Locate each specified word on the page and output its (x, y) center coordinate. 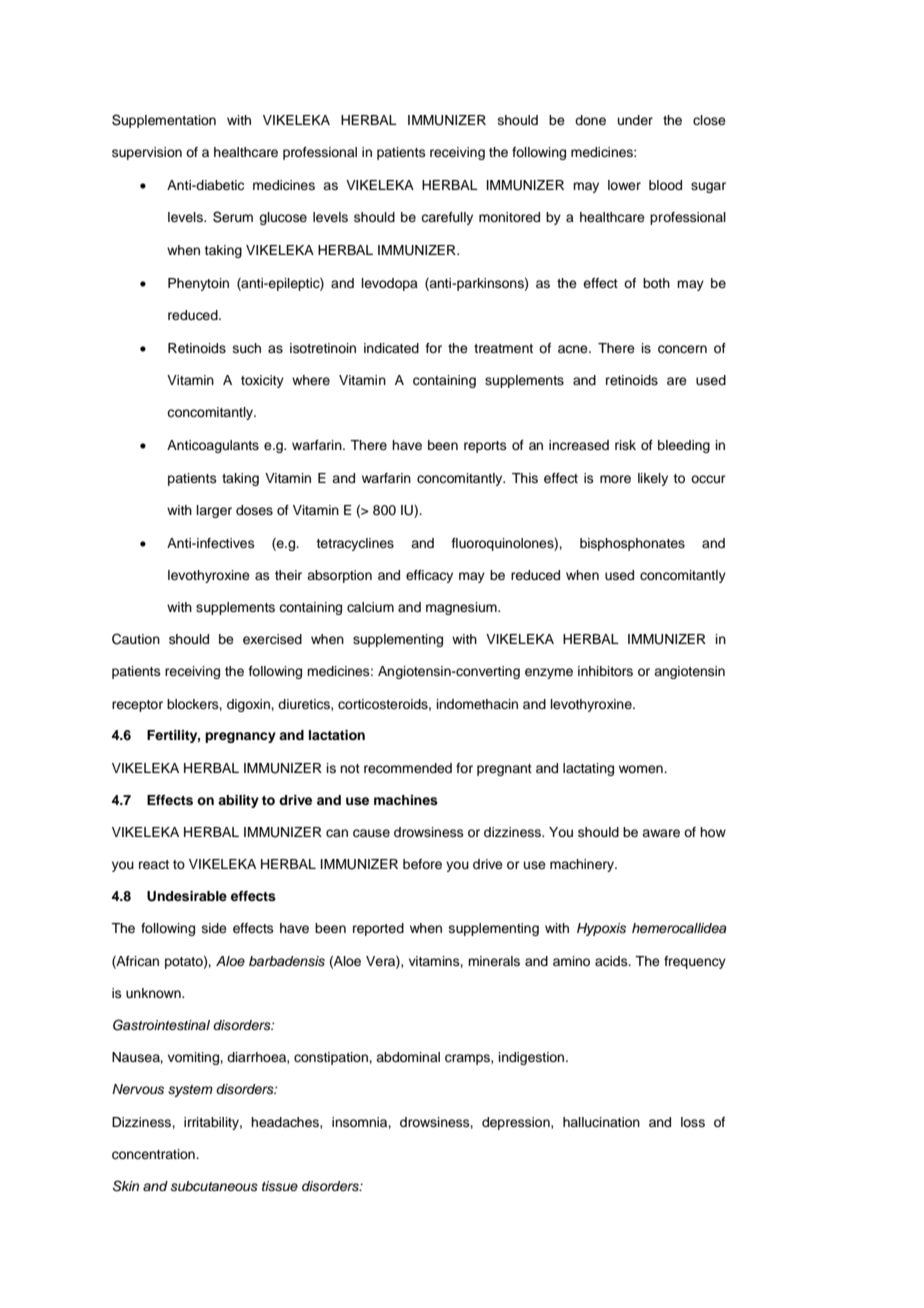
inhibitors (605, 671)
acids (612, 961)
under (635, 120)
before (422, 864)
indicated (391, 348)
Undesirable (187, 896)
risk (625, 445)
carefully (447, 218)
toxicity (262, 381)
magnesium (462, 608)
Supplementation (164, 121)
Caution (136, 639)
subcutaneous (214, 1186)
